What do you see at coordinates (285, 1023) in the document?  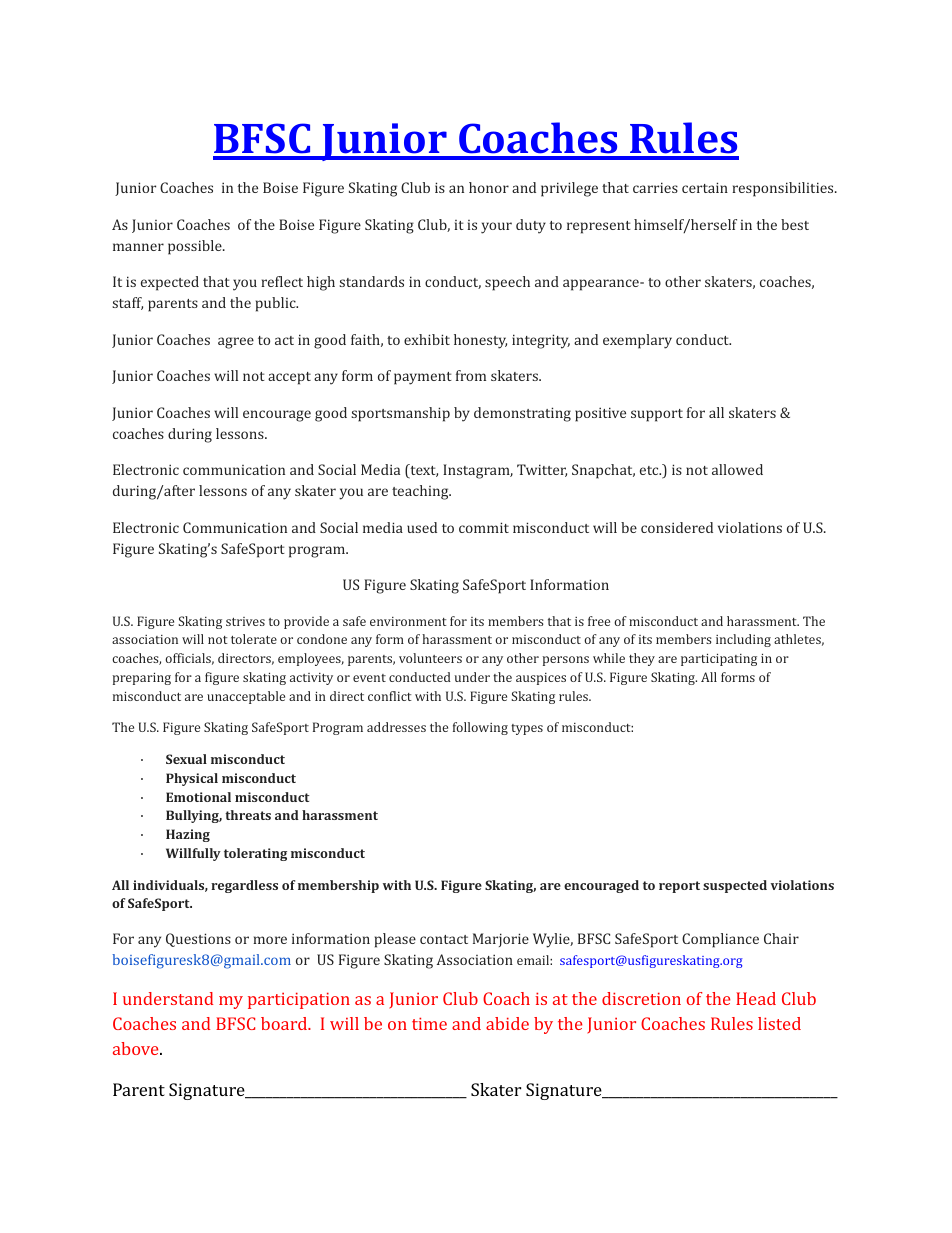 I see `board` at bounding box center [285, 1023].
